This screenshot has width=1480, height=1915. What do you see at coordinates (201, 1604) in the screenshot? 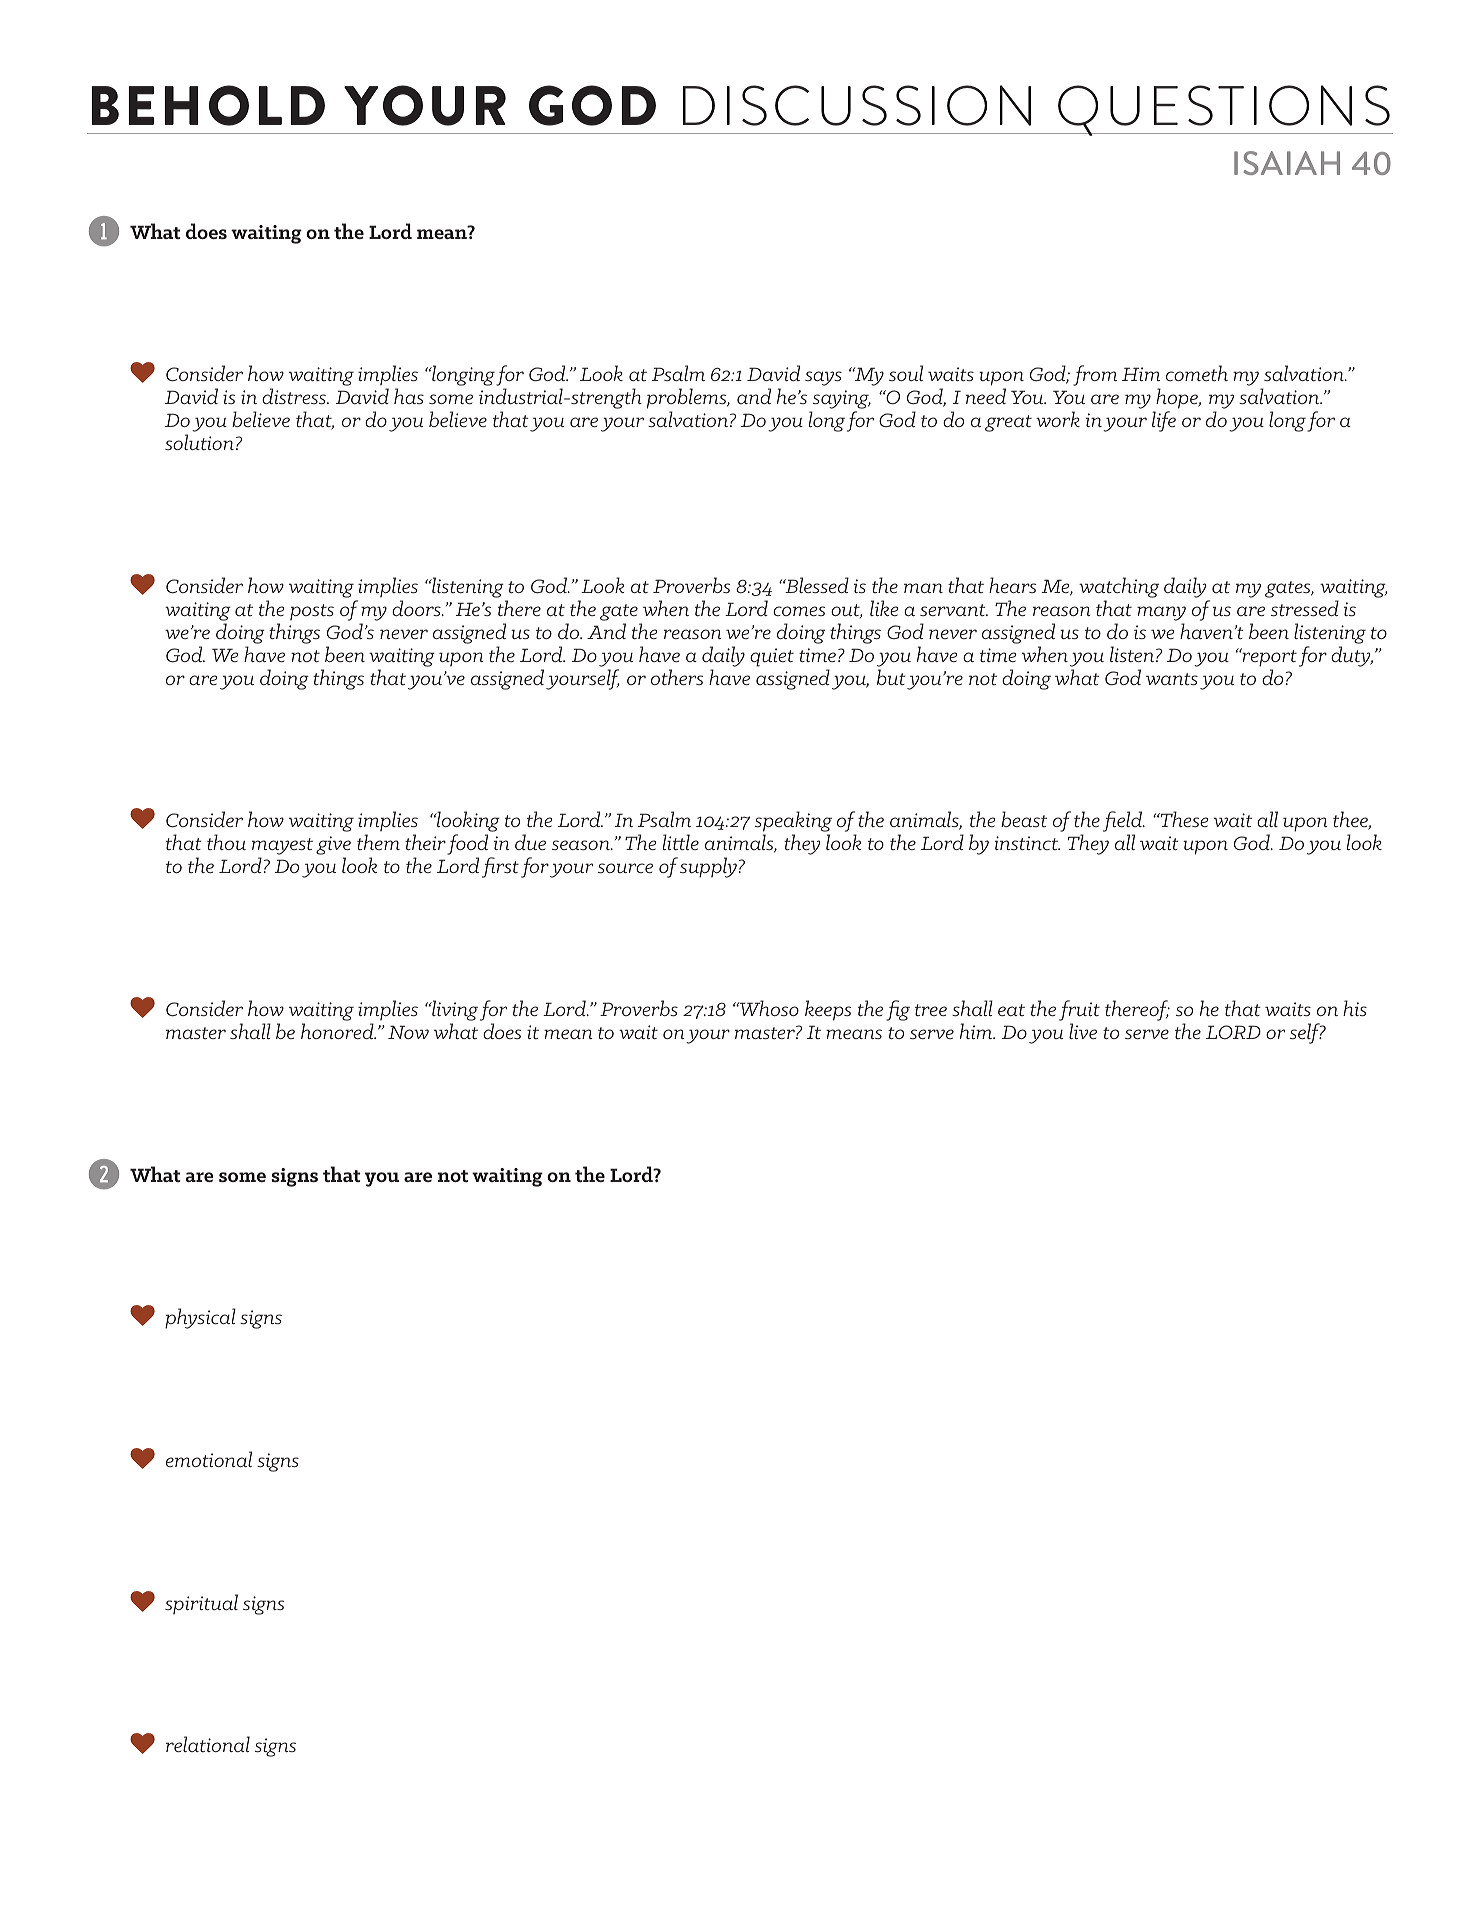
I see `spiritual` at bounding box center [201, 1604].
